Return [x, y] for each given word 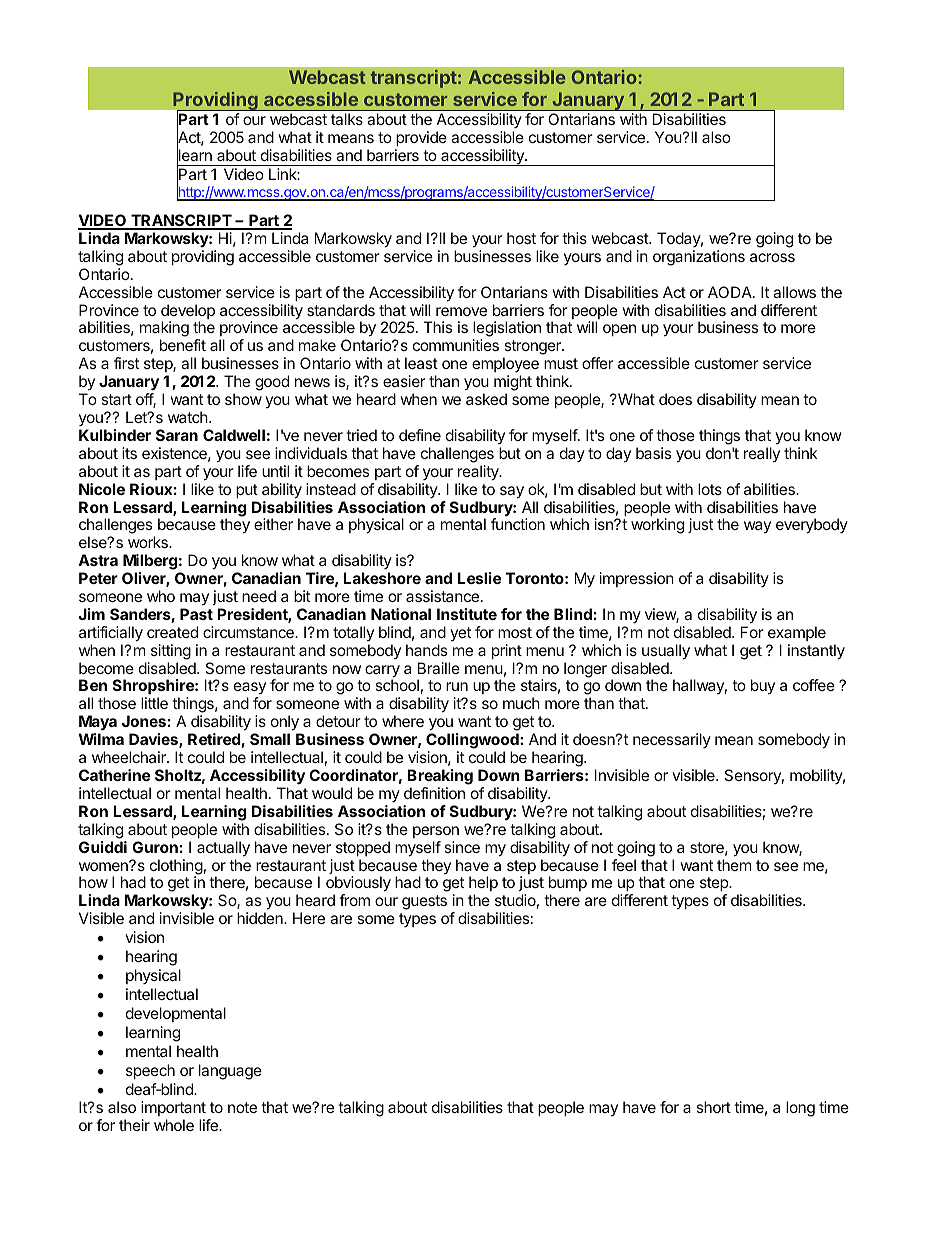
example [797, 633]
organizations [699, 258]
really [762, 454]
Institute [467, 614]
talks [347, 119]
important [173, 1108]
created [172, 632]
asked [486, 399]
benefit [183, 345]
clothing [176, 868]
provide [421, 138]
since [462, 847]
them [734, 865]
